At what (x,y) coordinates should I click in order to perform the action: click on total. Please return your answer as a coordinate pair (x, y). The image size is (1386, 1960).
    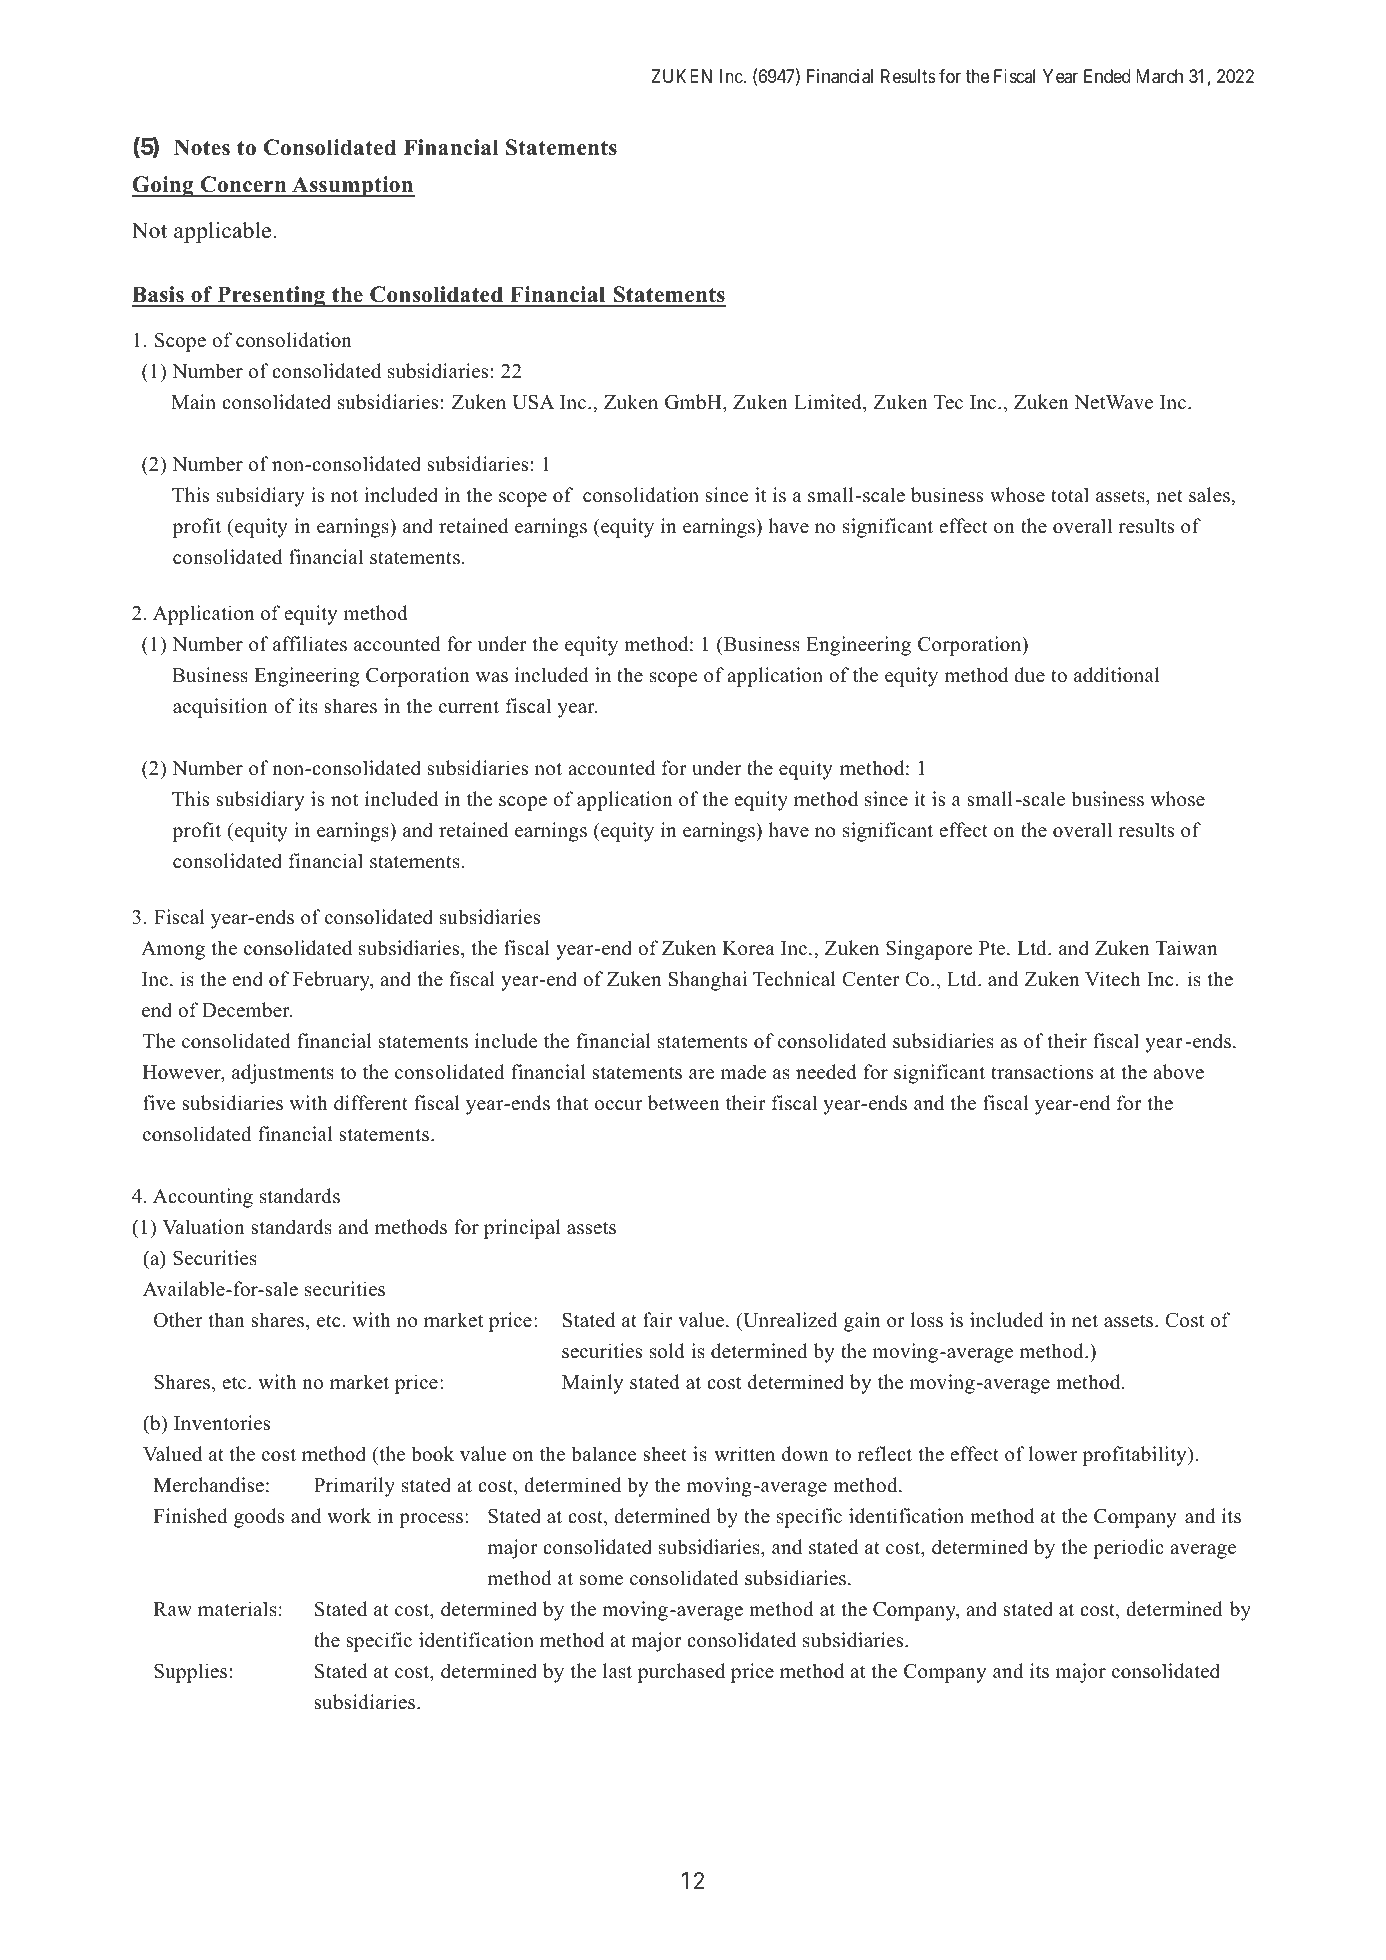
    Looking at the image, I should click on (1070, 495).
